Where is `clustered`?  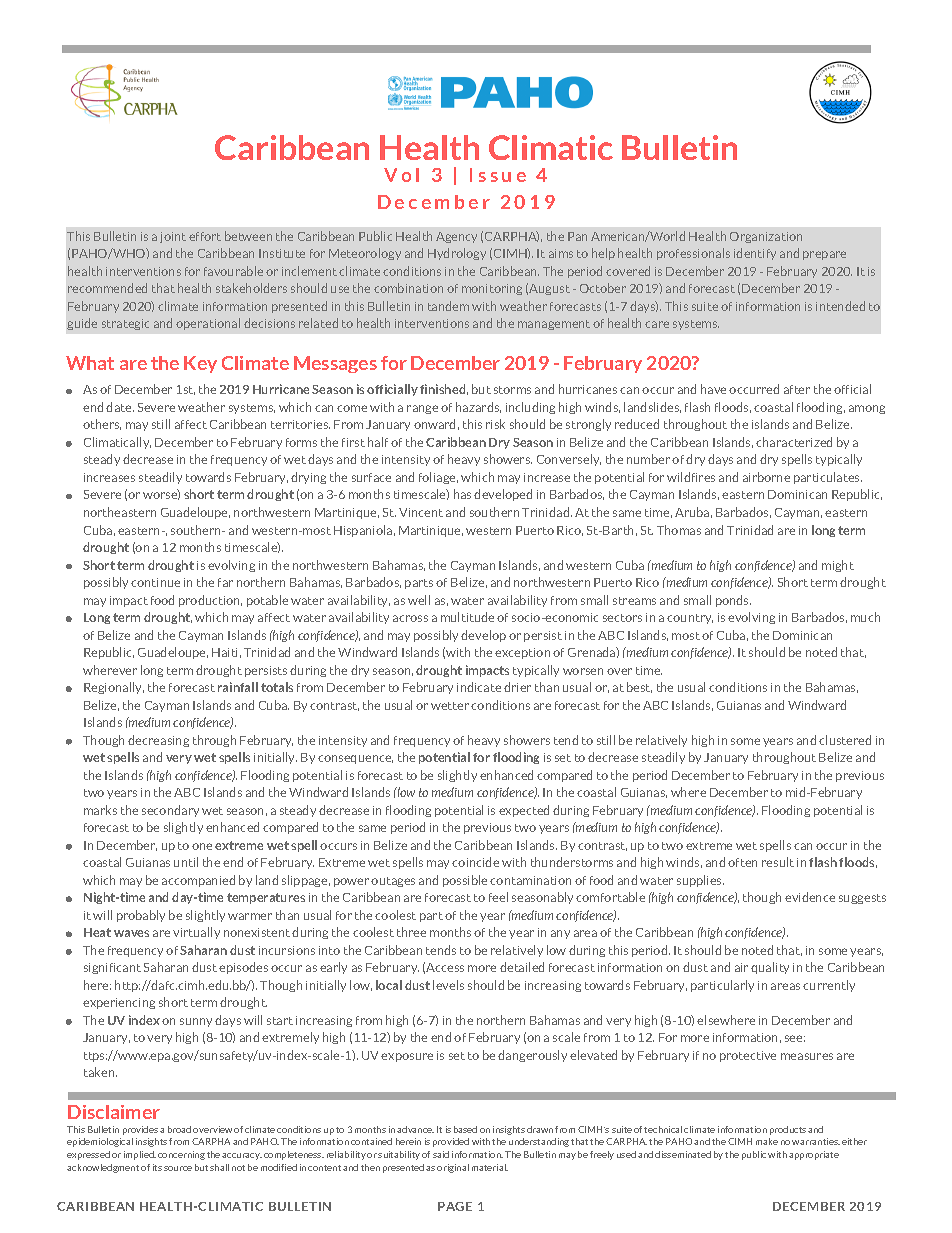 clustered is located at coordinates (845, 740).
